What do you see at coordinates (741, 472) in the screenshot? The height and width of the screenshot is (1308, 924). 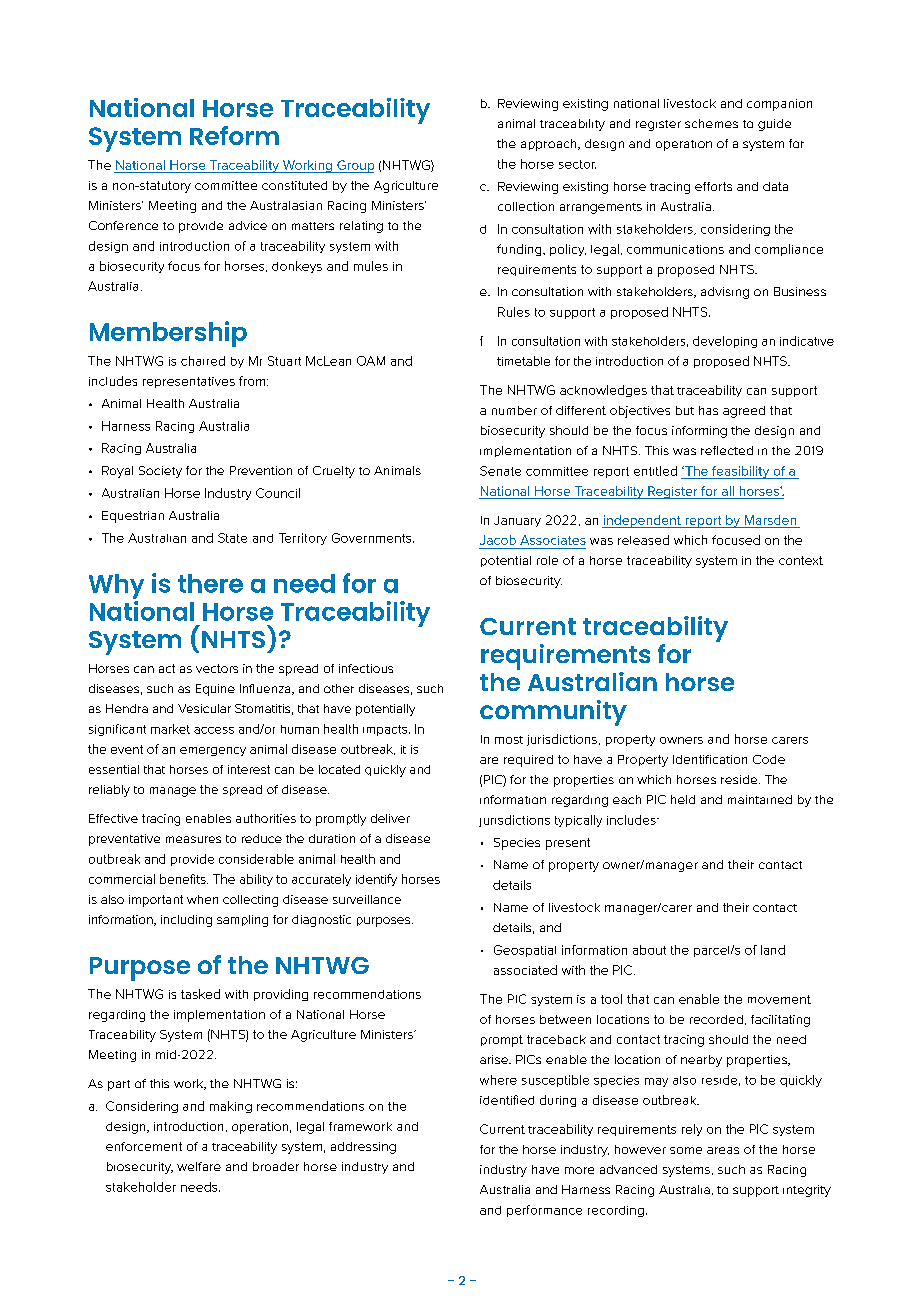 I see `feasibility` at bounding box center [741, 472].
